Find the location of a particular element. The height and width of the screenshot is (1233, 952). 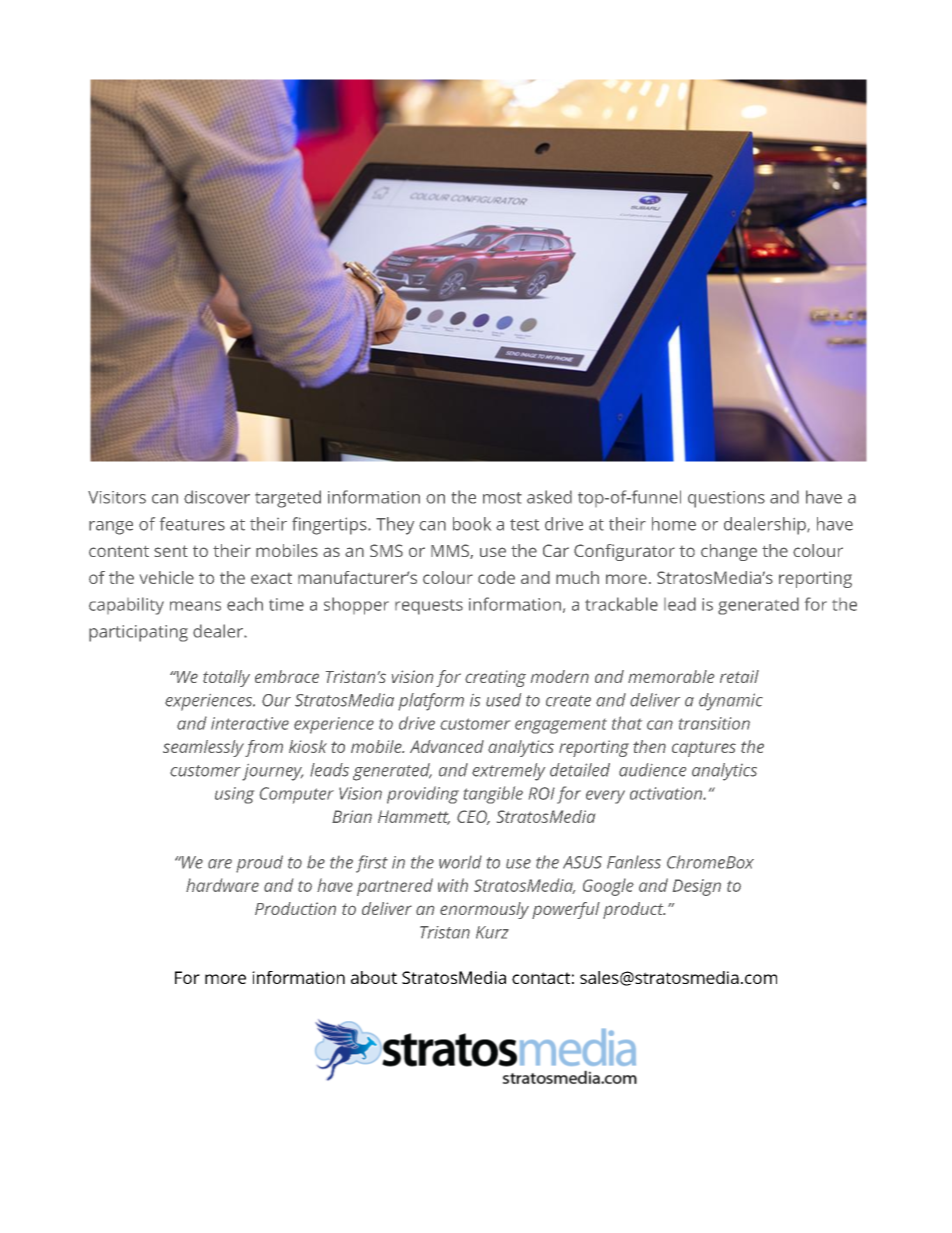

world is located at coordinates (460, 862).
